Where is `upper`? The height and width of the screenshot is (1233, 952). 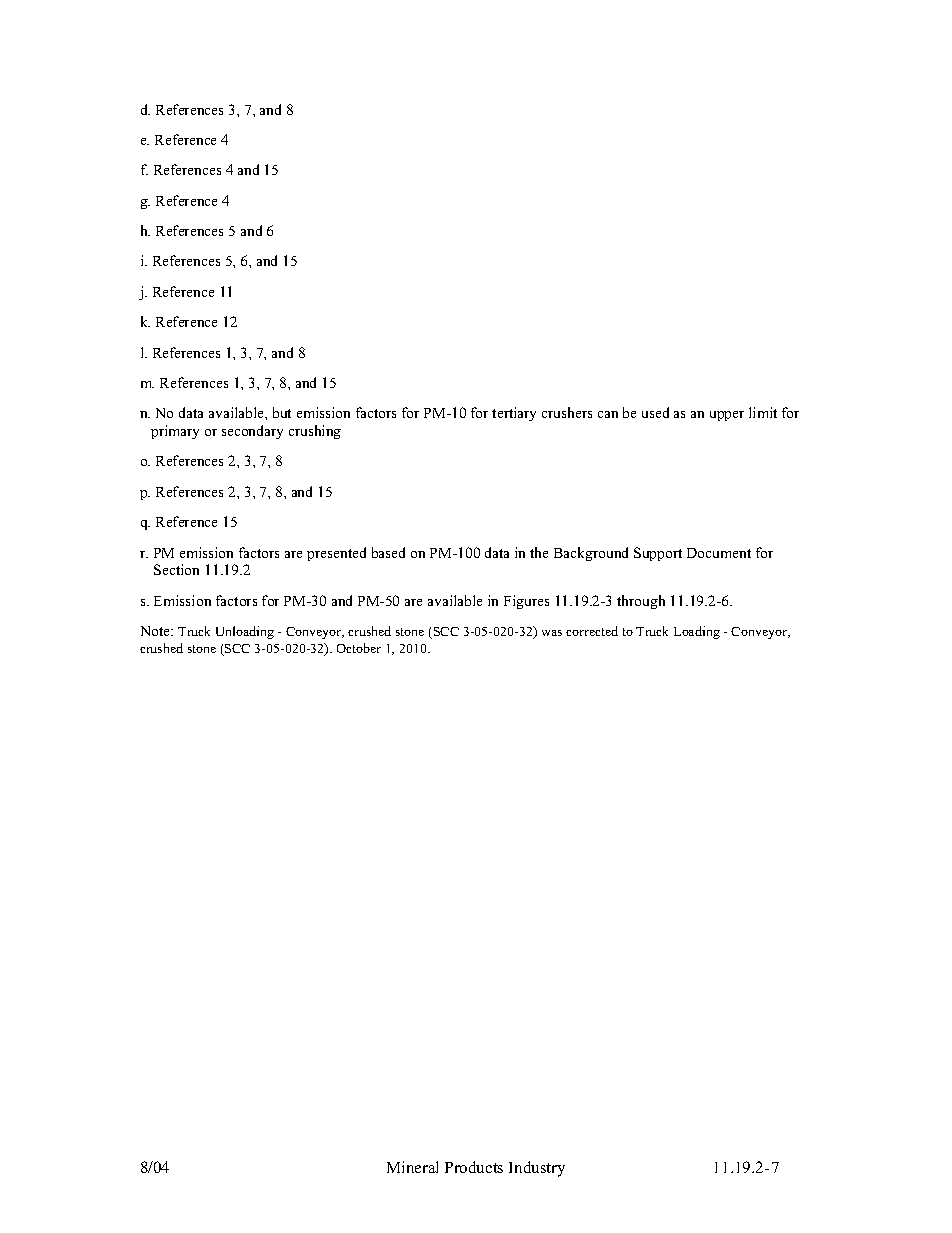 upper is located at coordinates (727, 416).
